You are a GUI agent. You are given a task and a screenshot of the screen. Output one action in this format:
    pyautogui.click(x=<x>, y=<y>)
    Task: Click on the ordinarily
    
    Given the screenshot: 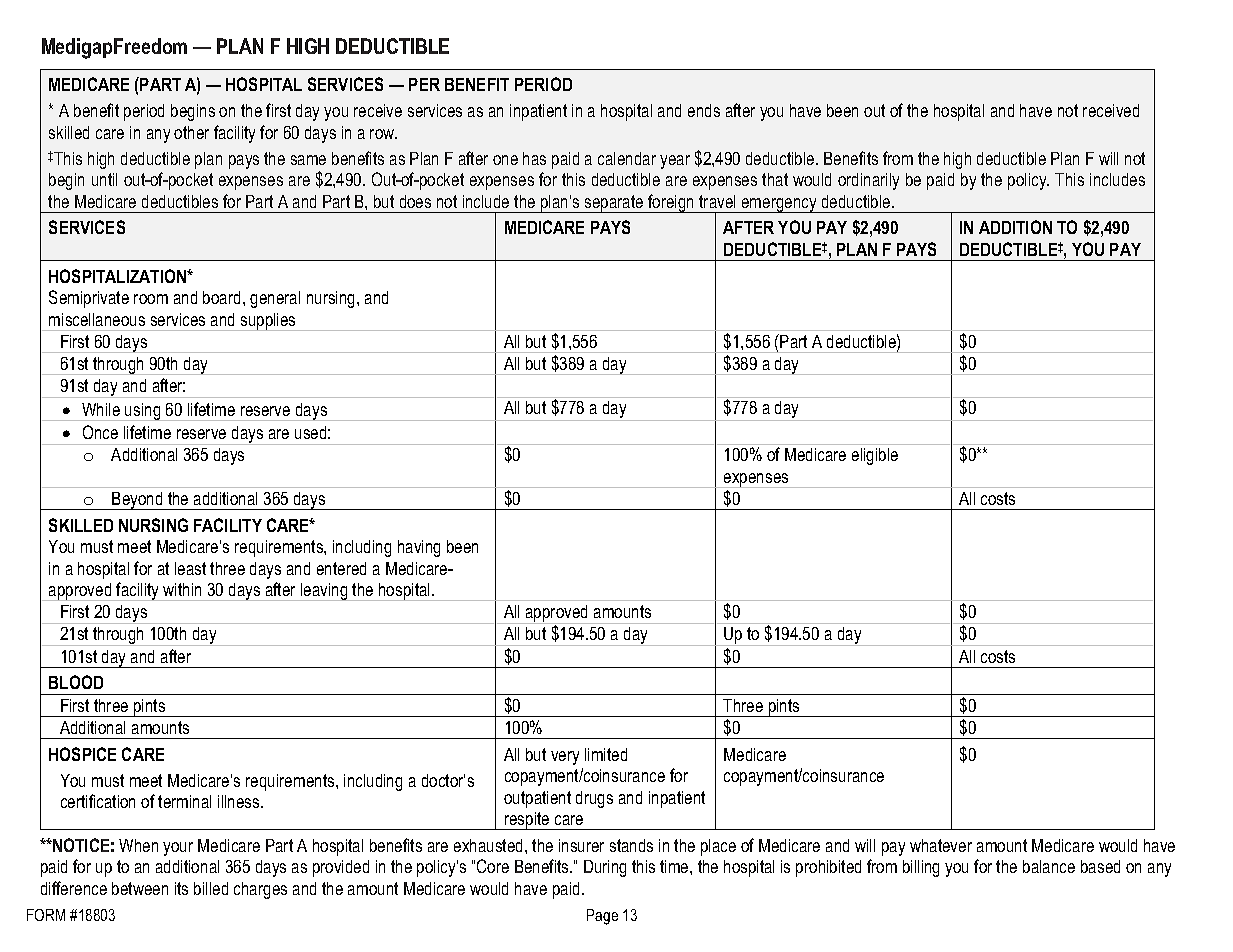 What is the action you would take?
    pyautogui.click(x=868, y=181)
